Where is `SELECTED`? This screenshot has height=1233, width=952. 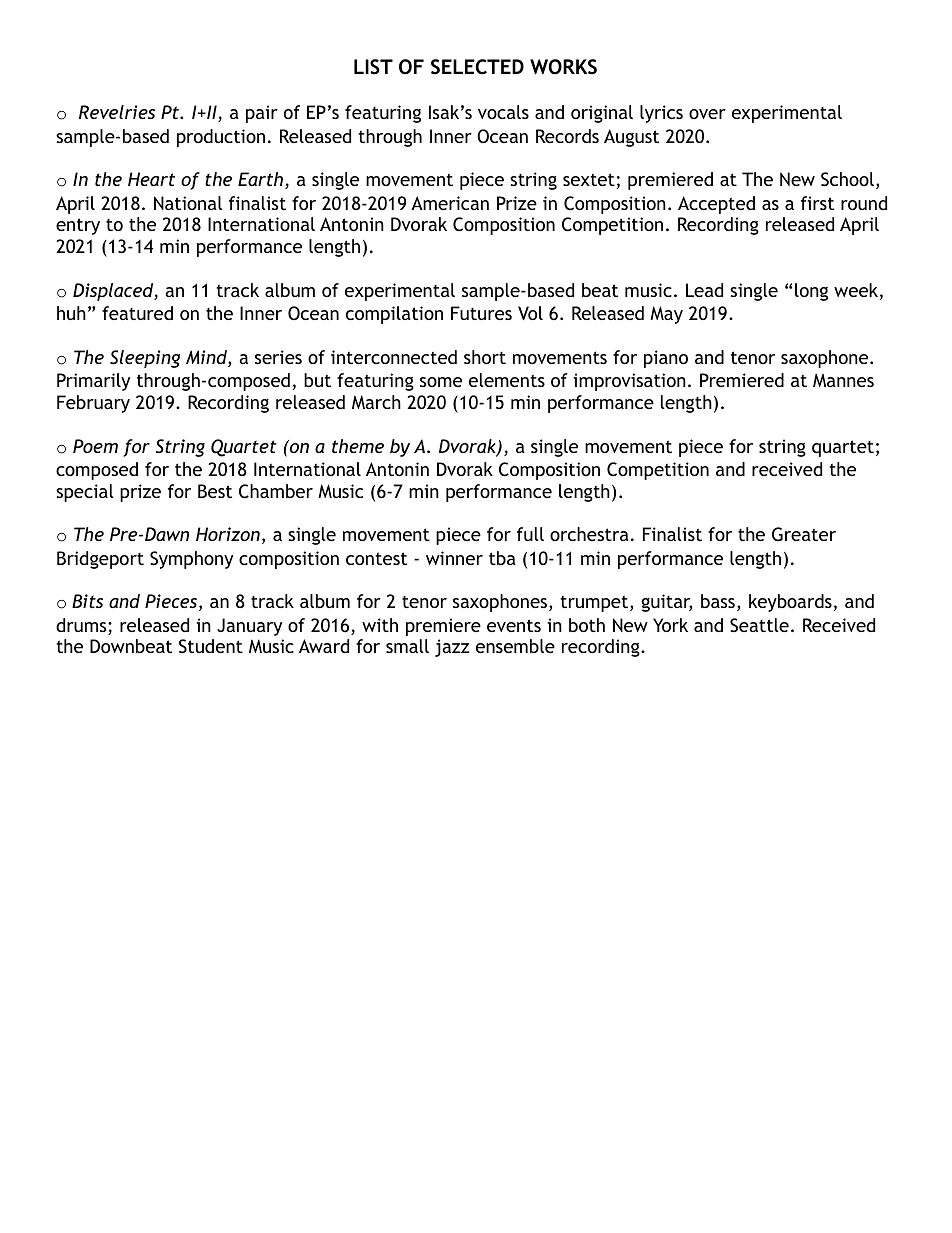
SELECTED is located at coordinates (477, 67).
